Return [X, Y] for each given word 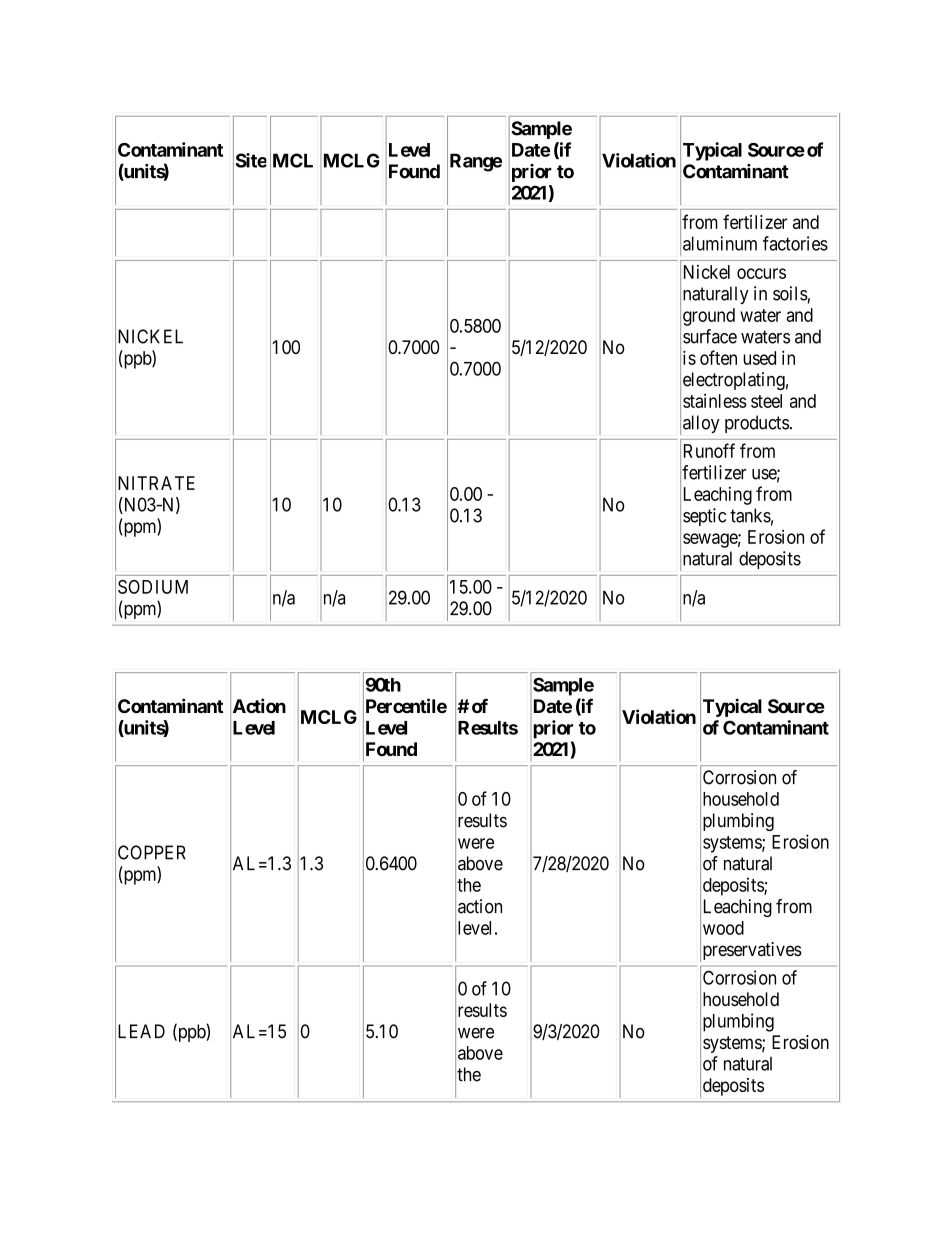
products [757, 424]
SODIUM [153, 587]
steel [766, 401]
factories [795, 243]
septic [704, 517]
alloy [701, 424]
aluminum [720, 243]
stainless [715, 401]
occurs [761, 273]
